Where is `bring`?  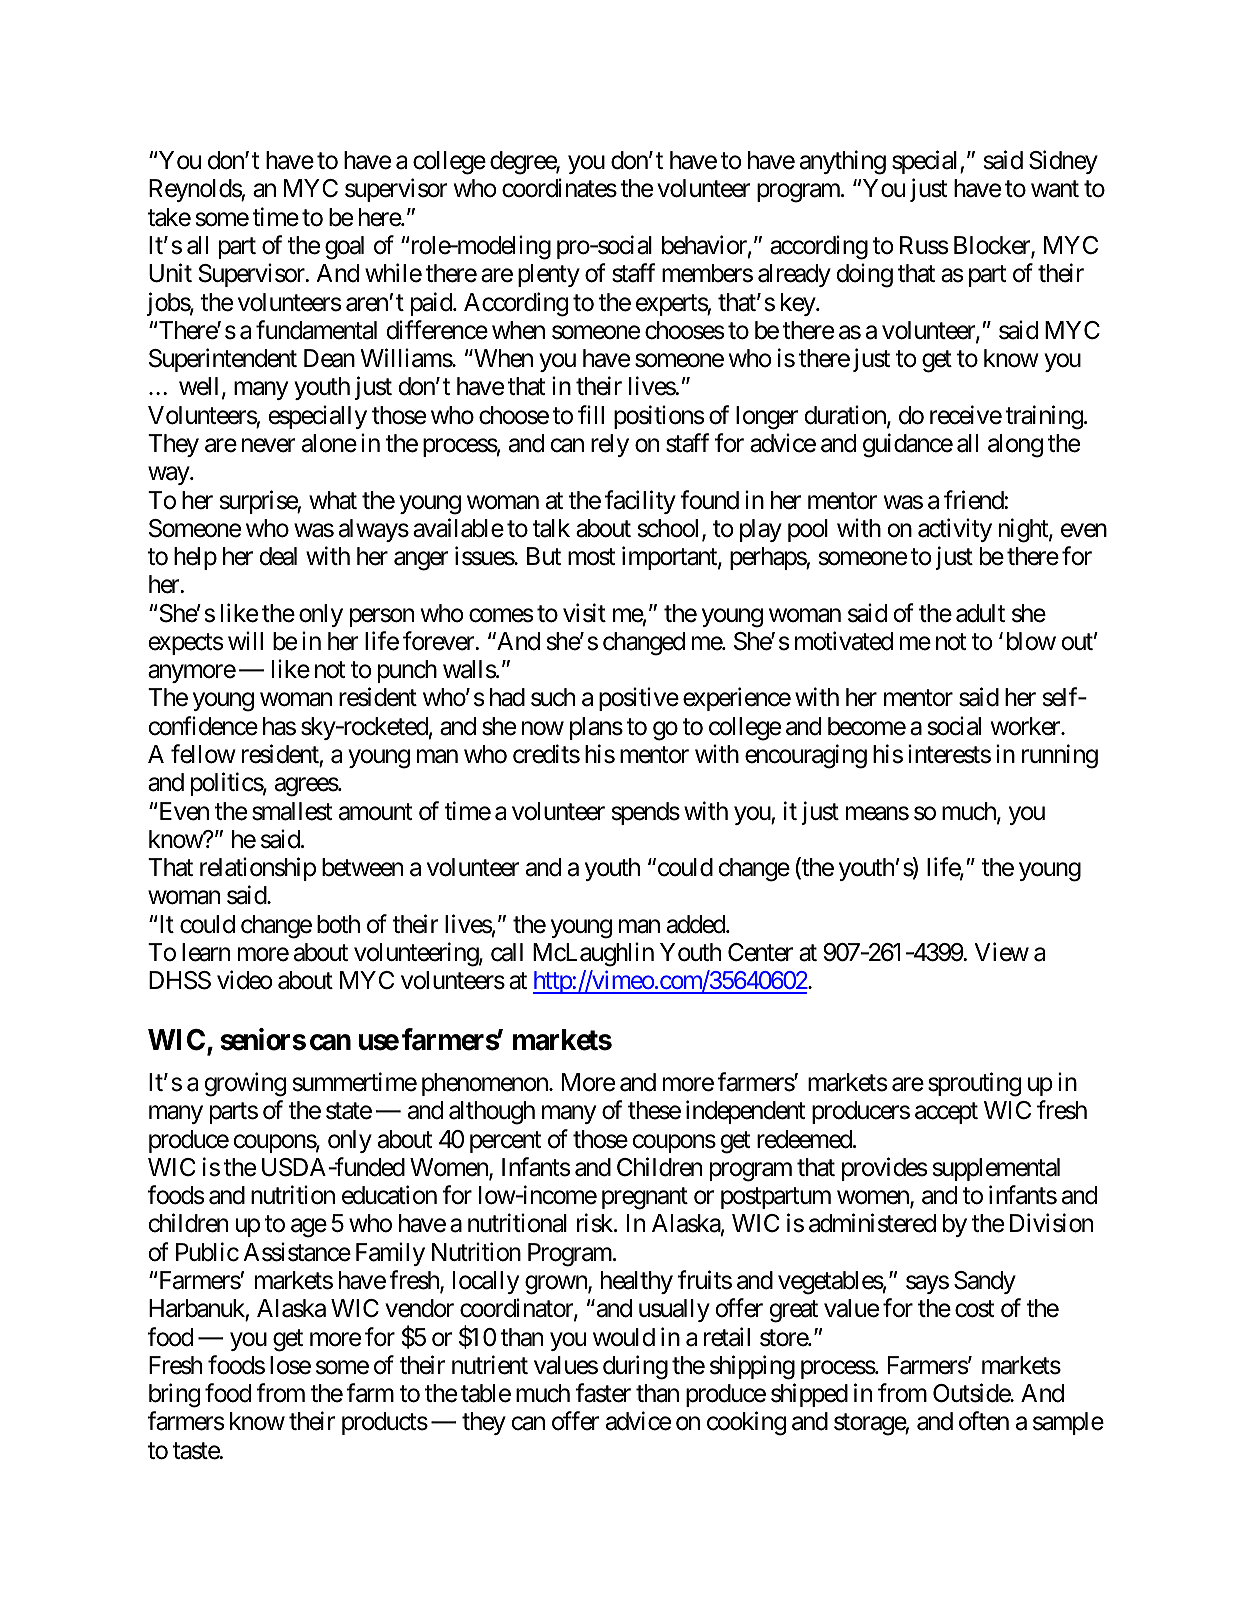 bring is located at coordinates (174, 1395).
